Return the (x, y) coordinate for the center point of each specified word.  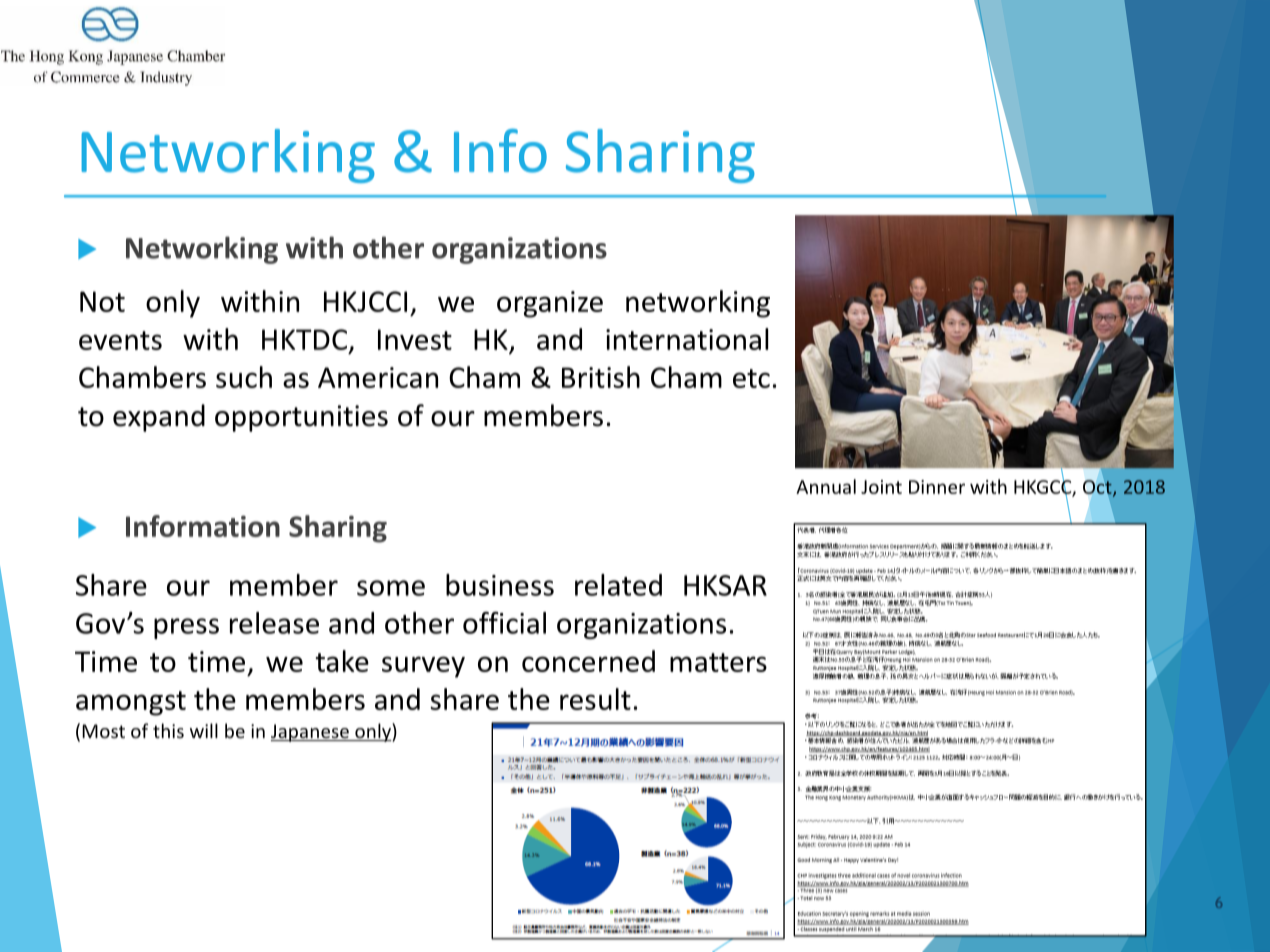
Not (102, 301)
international (687, 339)
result (595, 699)
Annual (826, 486)
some (391, 588)
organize (550, 304)
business (500, 585)
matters (718, 662)
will (204, 730)
